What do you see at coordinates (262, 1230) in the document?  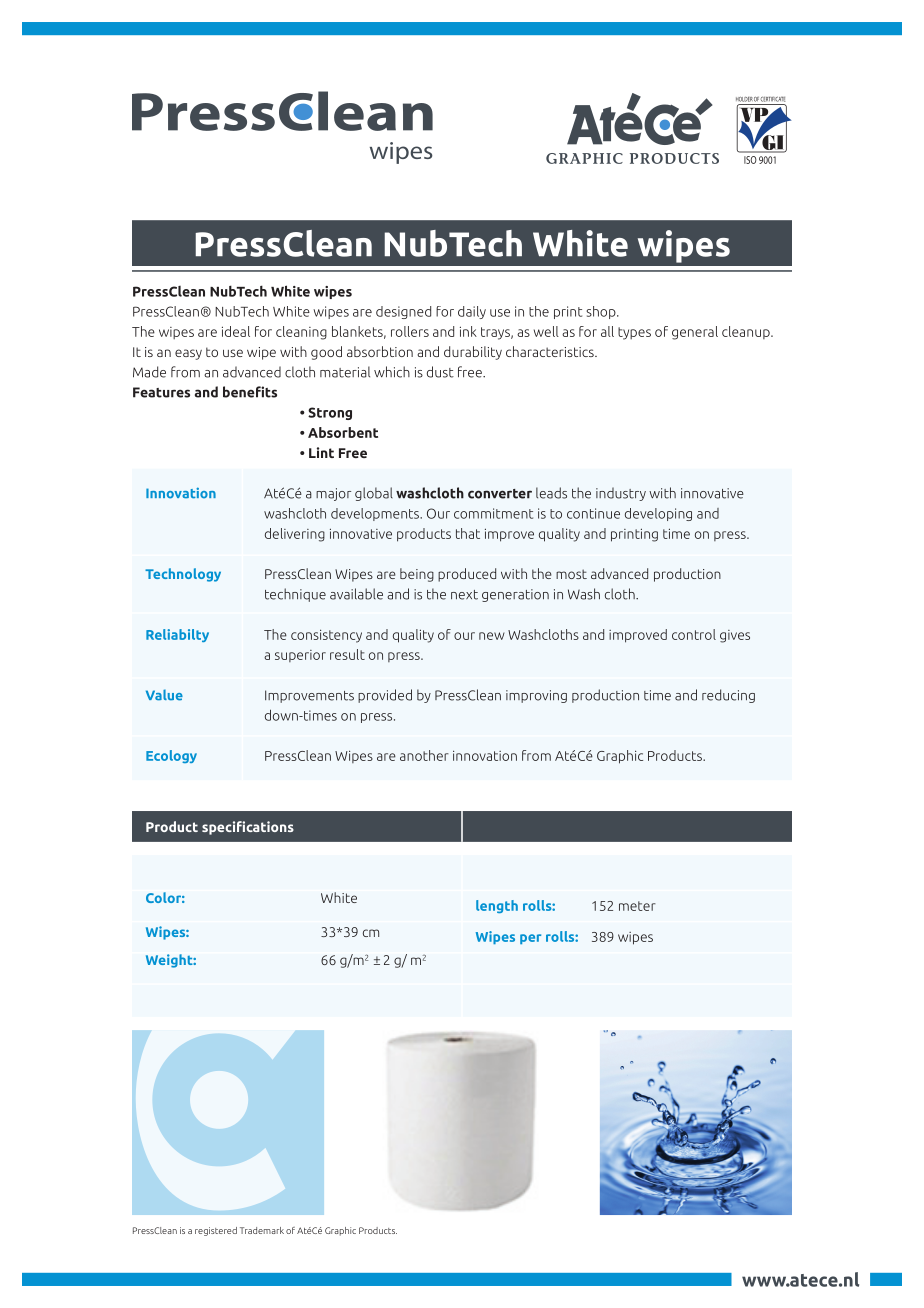 I see `Trademark` at bounding box center [262, 1230].
